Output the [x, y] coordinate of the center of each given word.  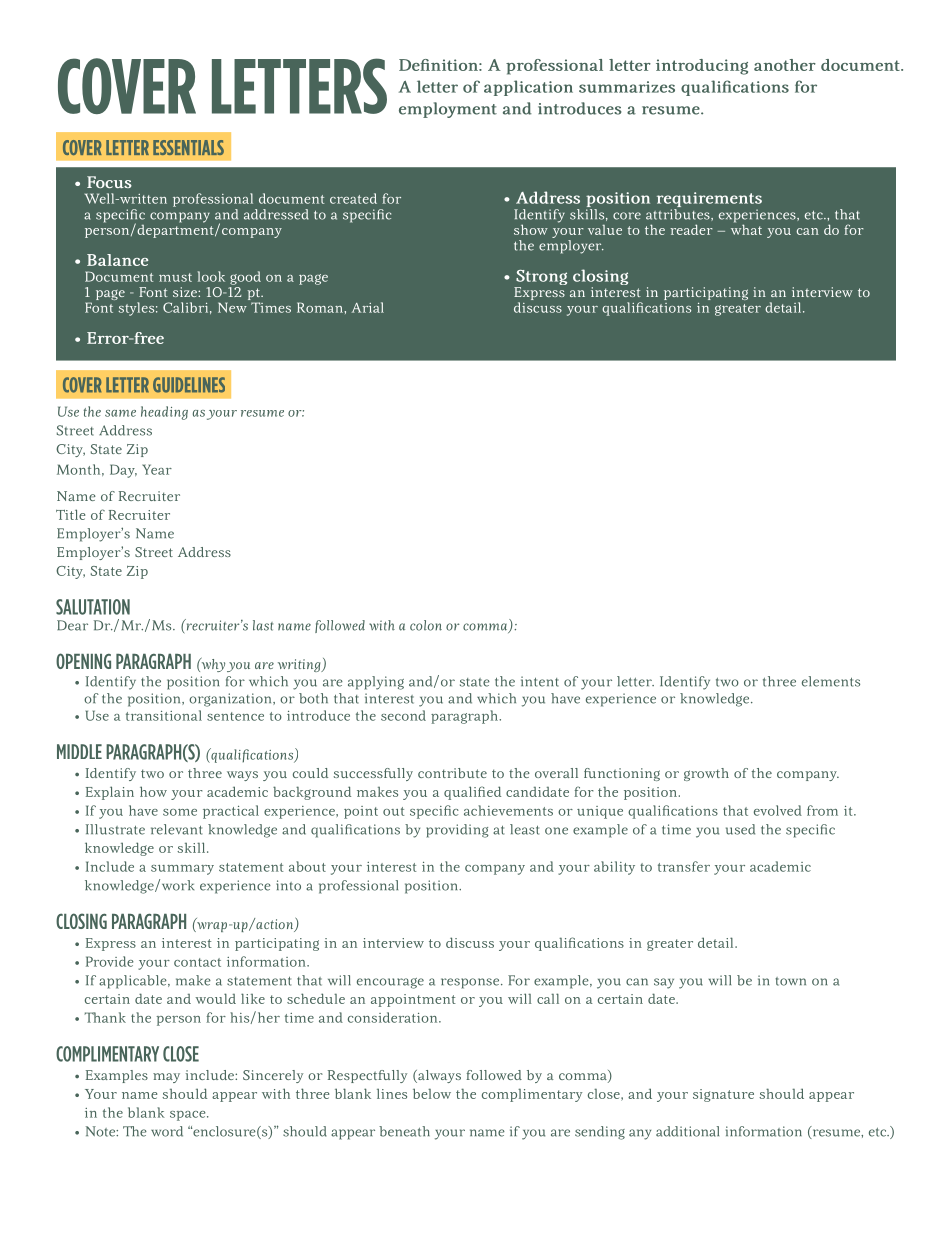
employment [448, 110]
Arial [368, 307]
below [432, 1093]
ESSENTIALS [188, 147]
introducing [702, 67]
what [746, 228]
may [166, 1078]
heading [164, 413]
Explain [110, 793]
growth [706, 774]
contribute [452, 773]
